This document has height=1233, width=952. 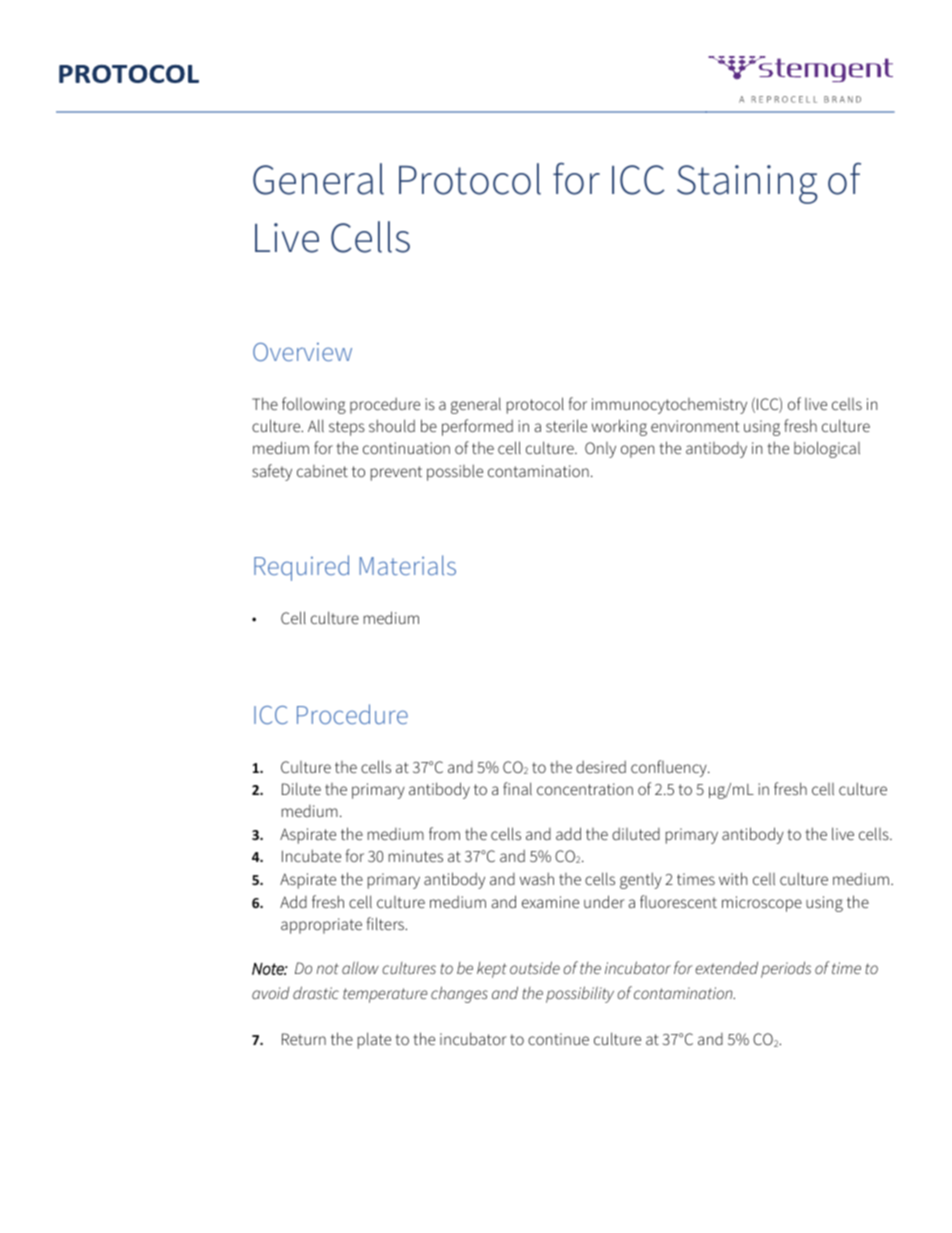 What do you see at coordinates (302, 352) in the document?
I see `Overview` at bounding box center [302, 352].
